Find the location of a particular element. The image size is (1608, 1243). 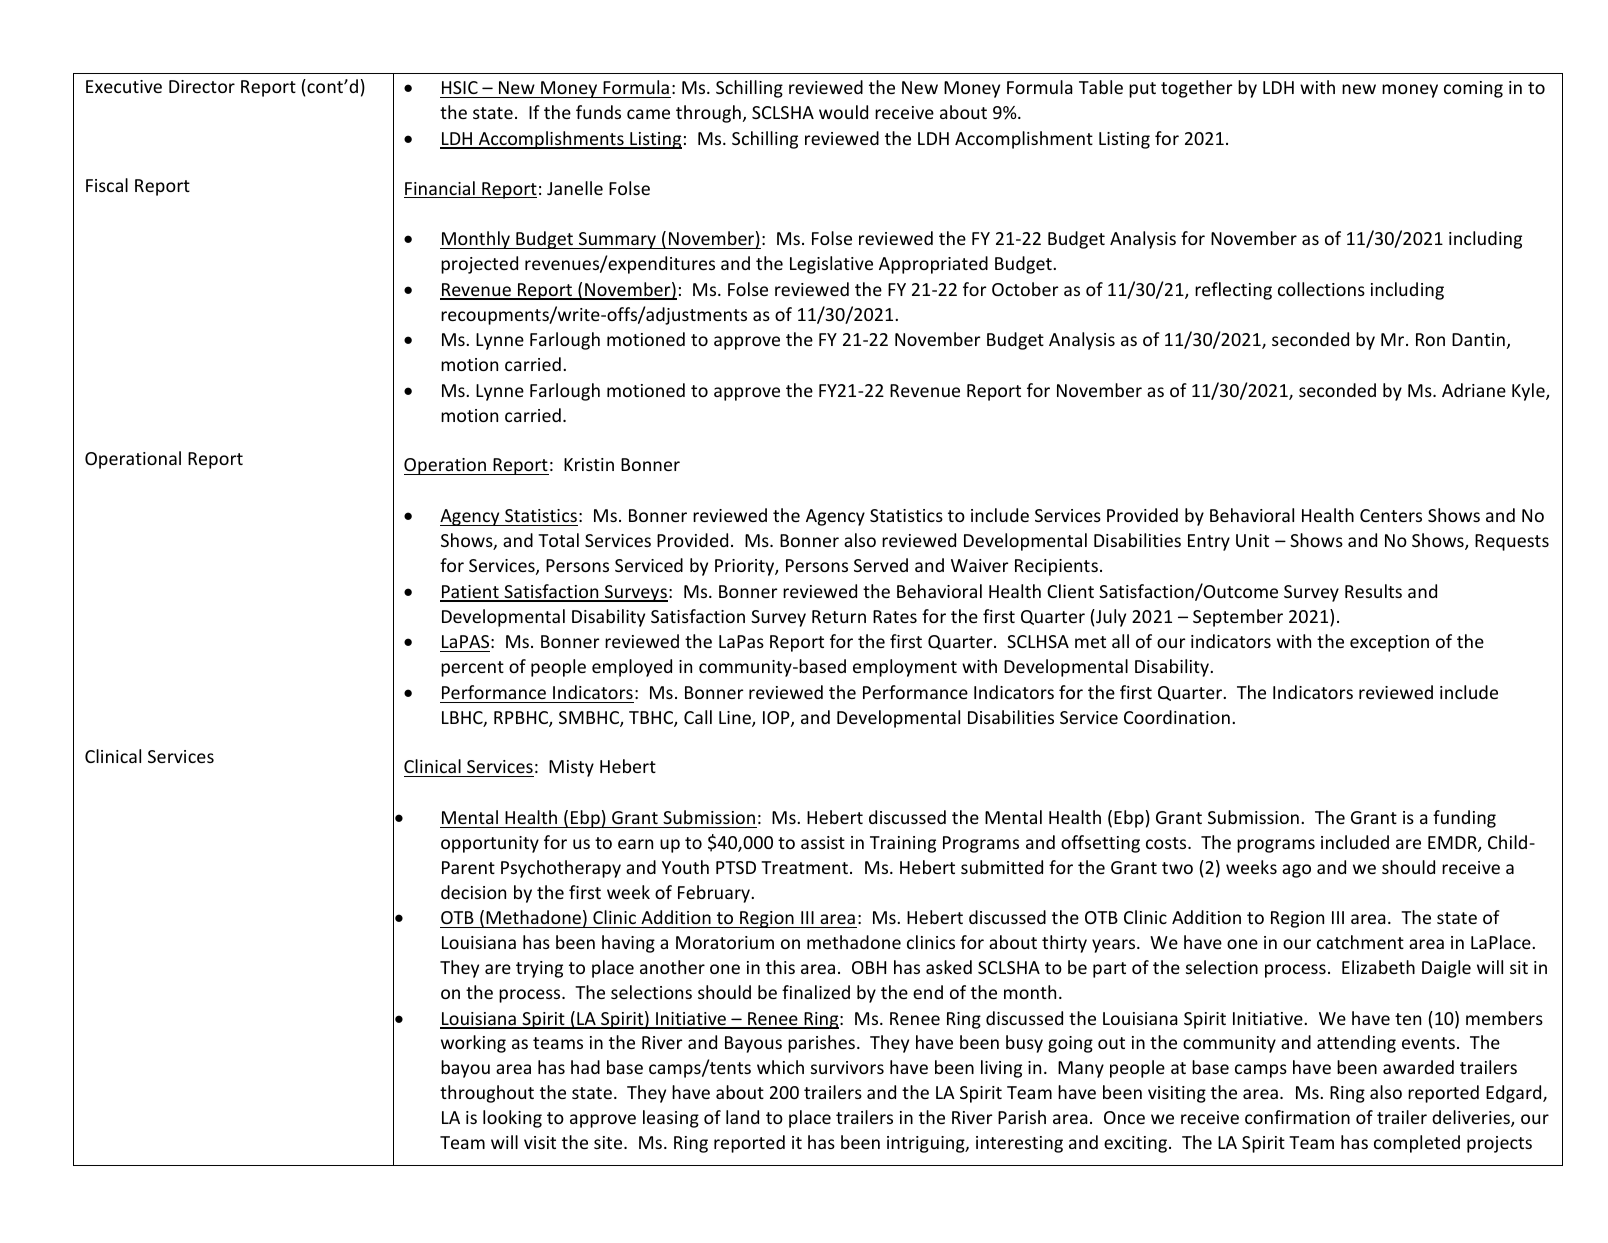

would is located at coordinates (843, 112).
